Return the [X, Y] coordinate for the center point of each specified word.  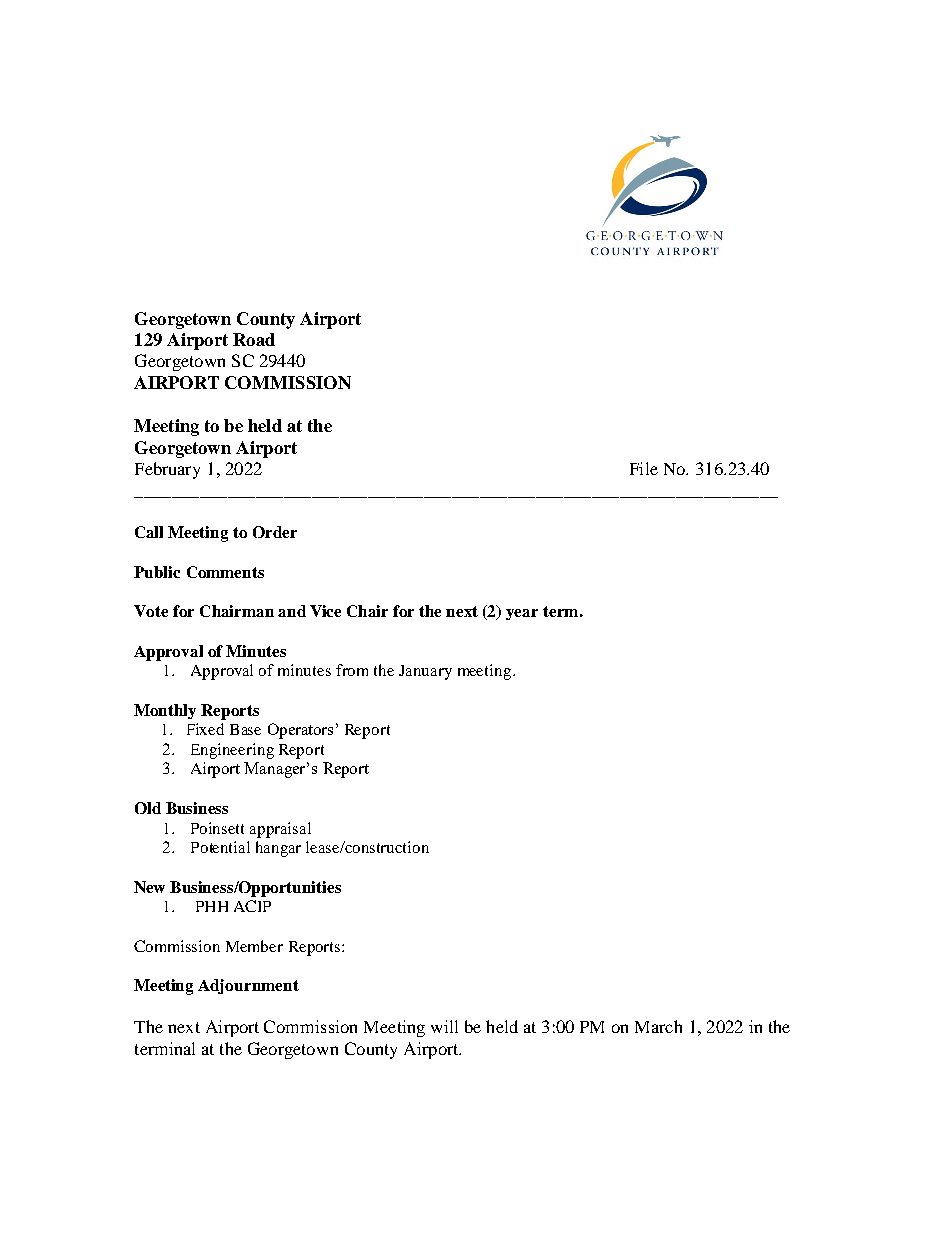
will [444, 1026]
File [644, 468]
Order [275, 532]
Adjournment [248, 986]
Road [254, 339]
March [658, 1026]
